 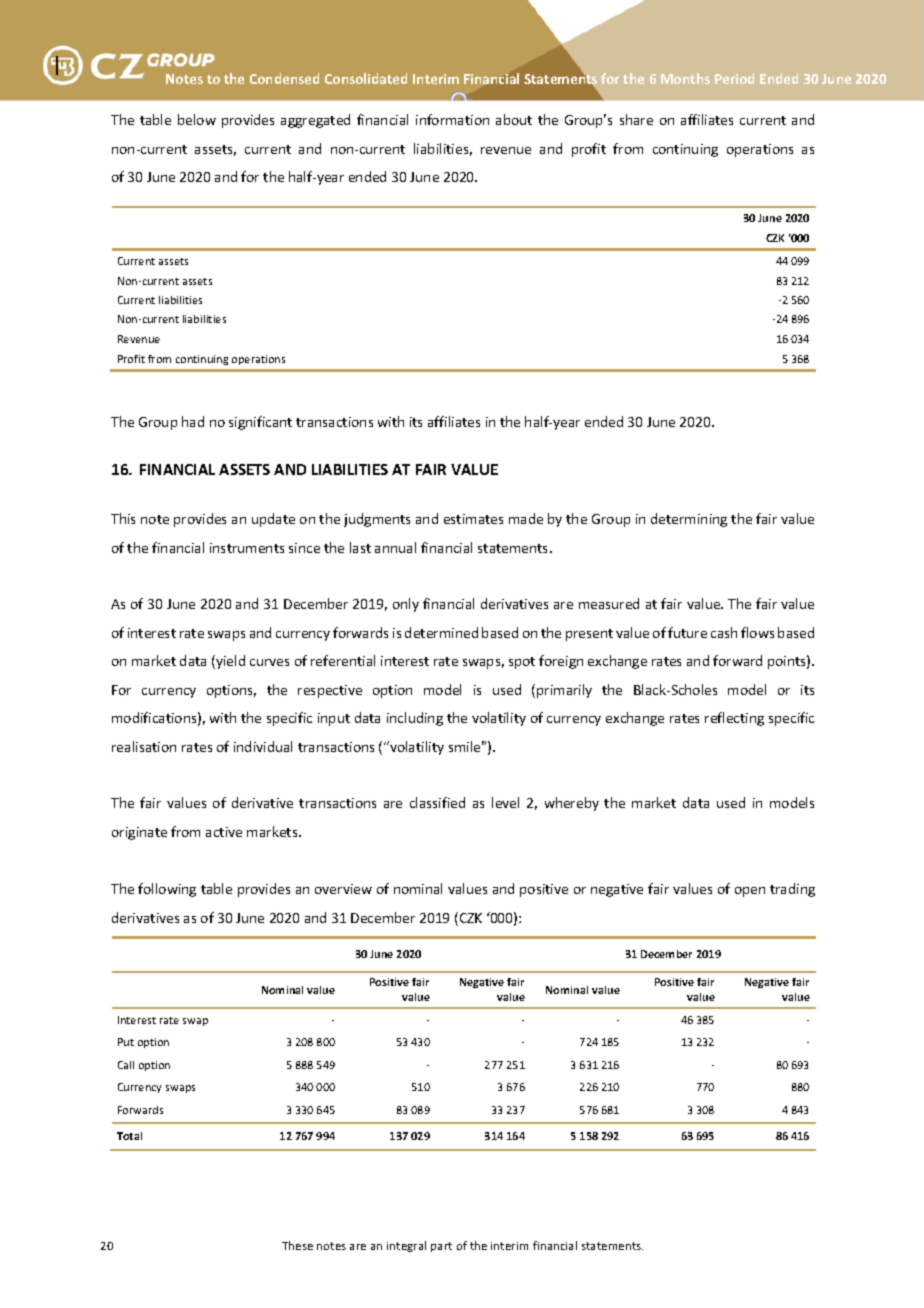 What do you see at coordinates (297, 1245) in the screenshot?
I see `These` at bounding box center [297, 1245].
